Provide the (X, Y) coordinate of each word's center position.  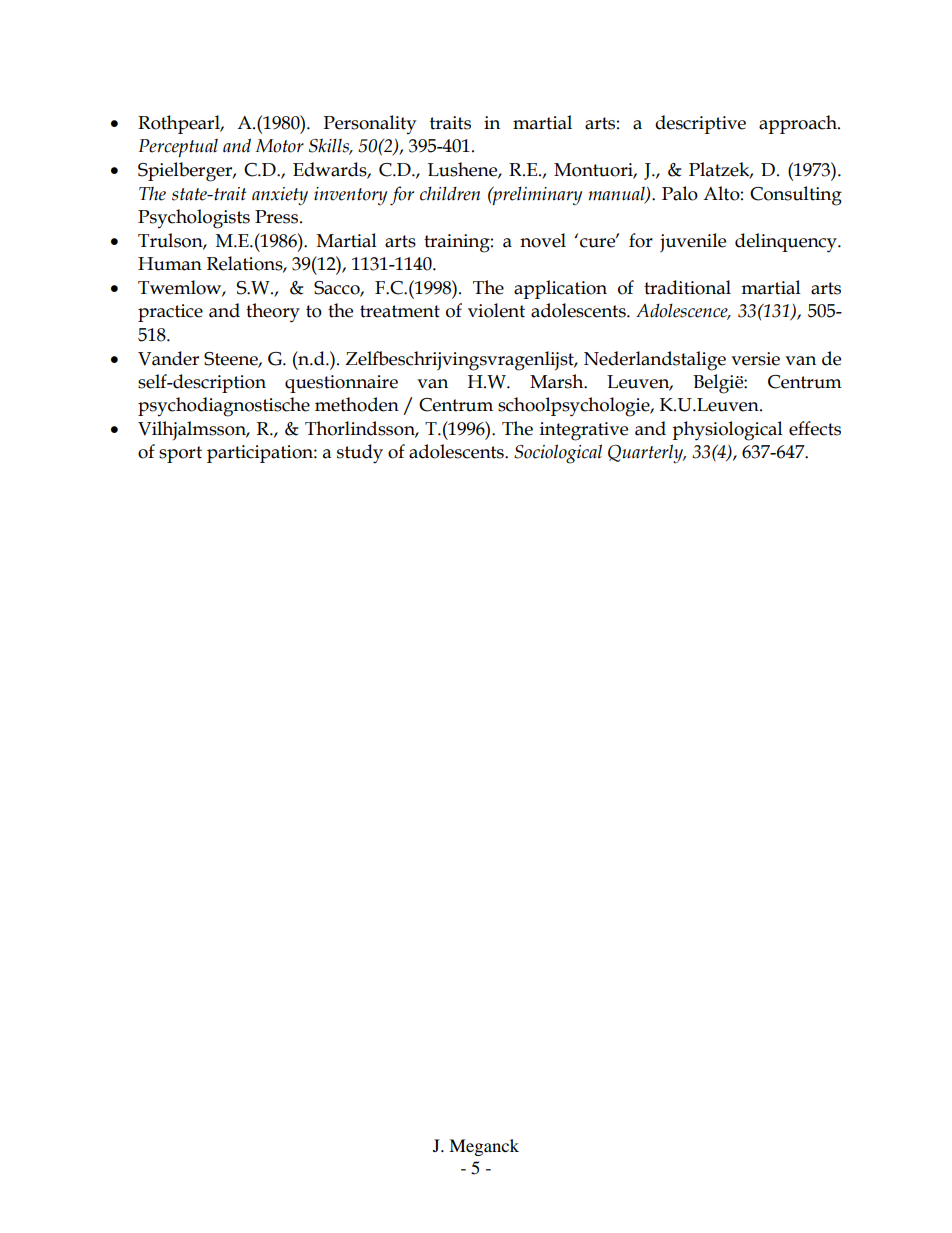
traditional (687, 287)
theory (273, 313)
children (450, 193)
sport (180, 454)
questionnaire (341, 384)
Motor (279, 146)
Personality (369, 124)
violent (496, 310)
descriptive (700, 124)
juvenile (693, 243)
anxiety (280, 196)
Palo (680, 193)
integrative (584, 431)
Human (170, 264)
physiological (727, 431)
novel (543, 240)
